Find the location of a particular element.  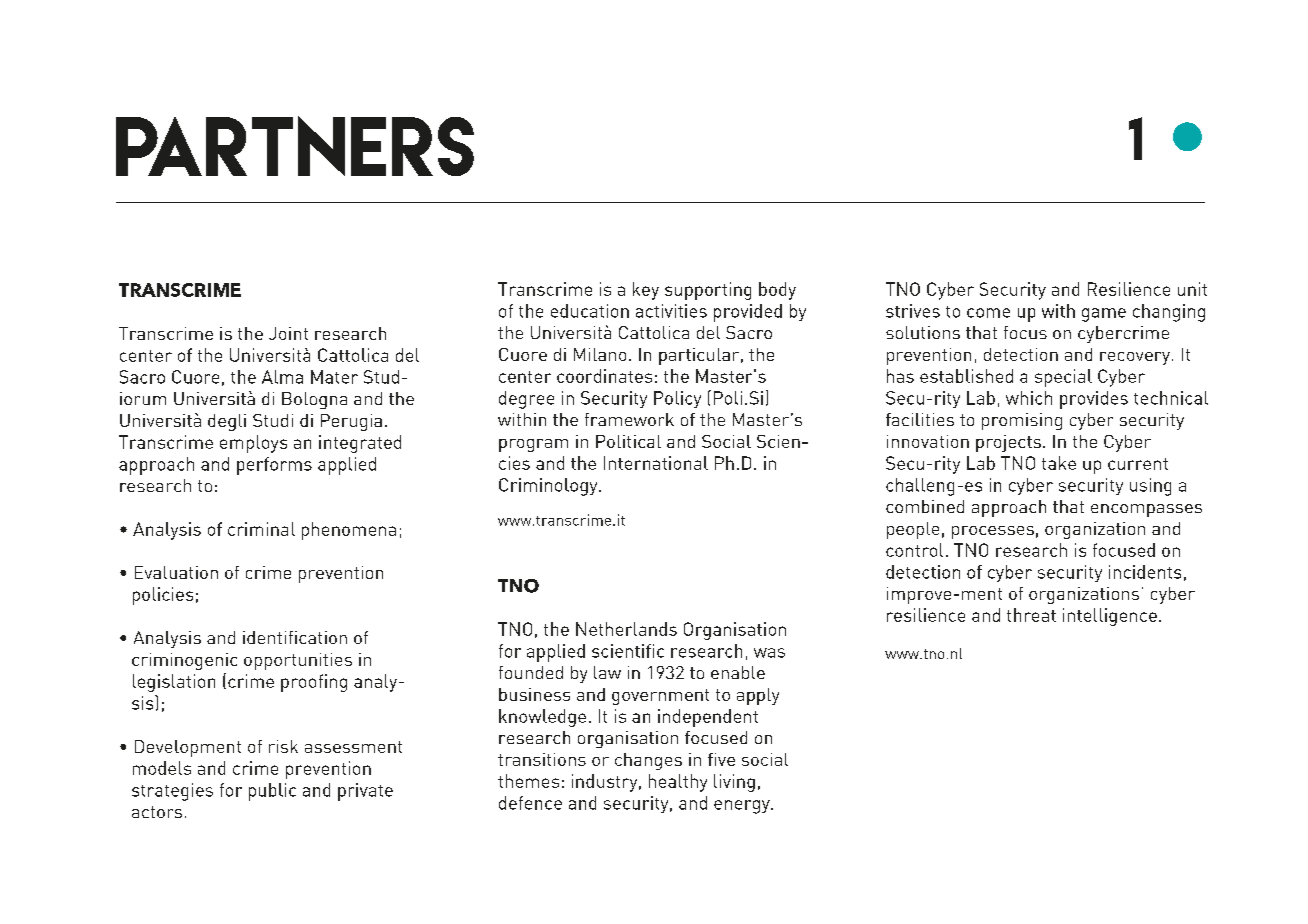

Alma is located at coordinates (282, 377).
